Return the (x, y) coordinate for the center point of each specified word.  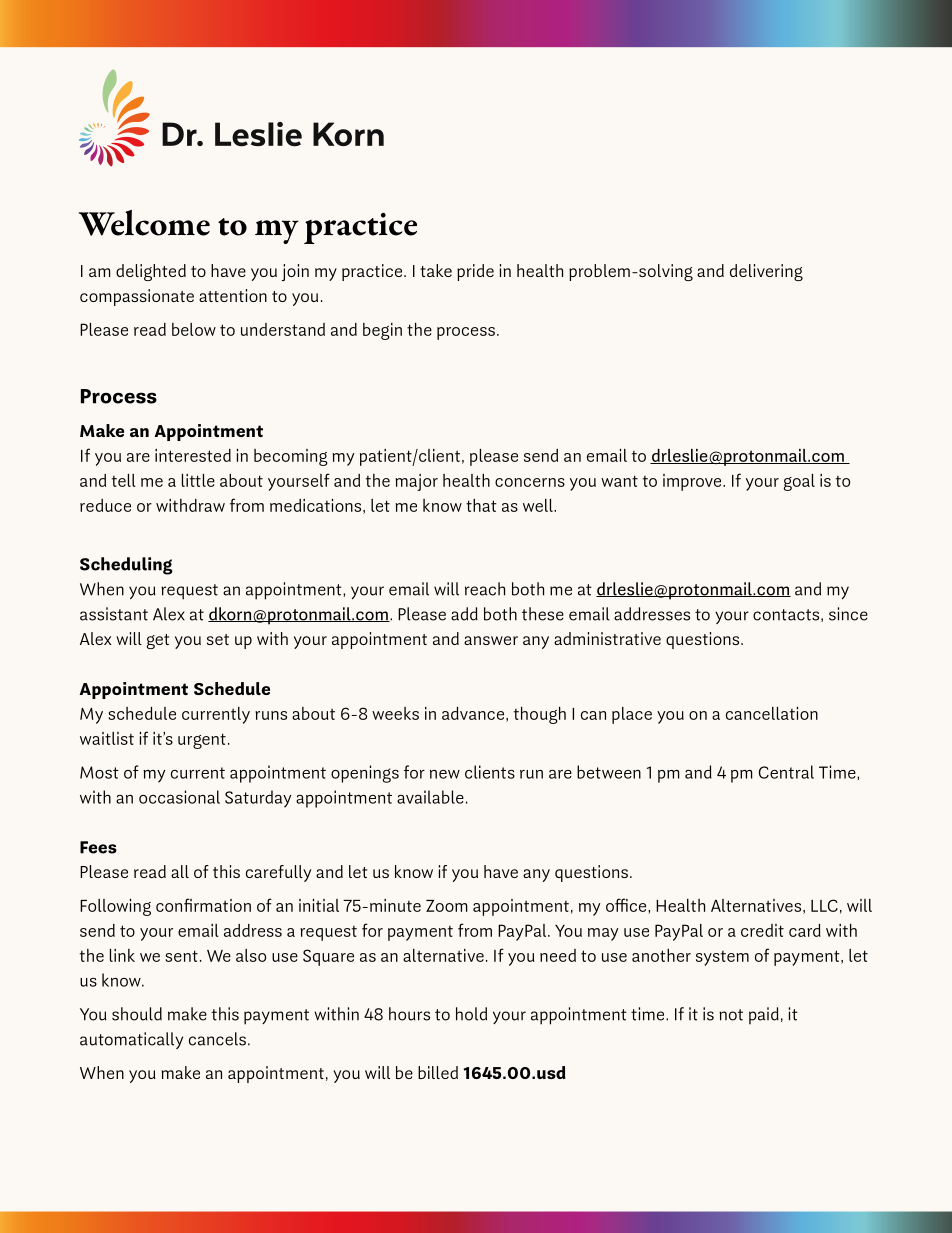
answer (491, 640)
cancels (217, 1039)
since (848, 614)
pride (475, 272)
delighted (151, 272)
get (158, 641)
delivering (766, 272)
